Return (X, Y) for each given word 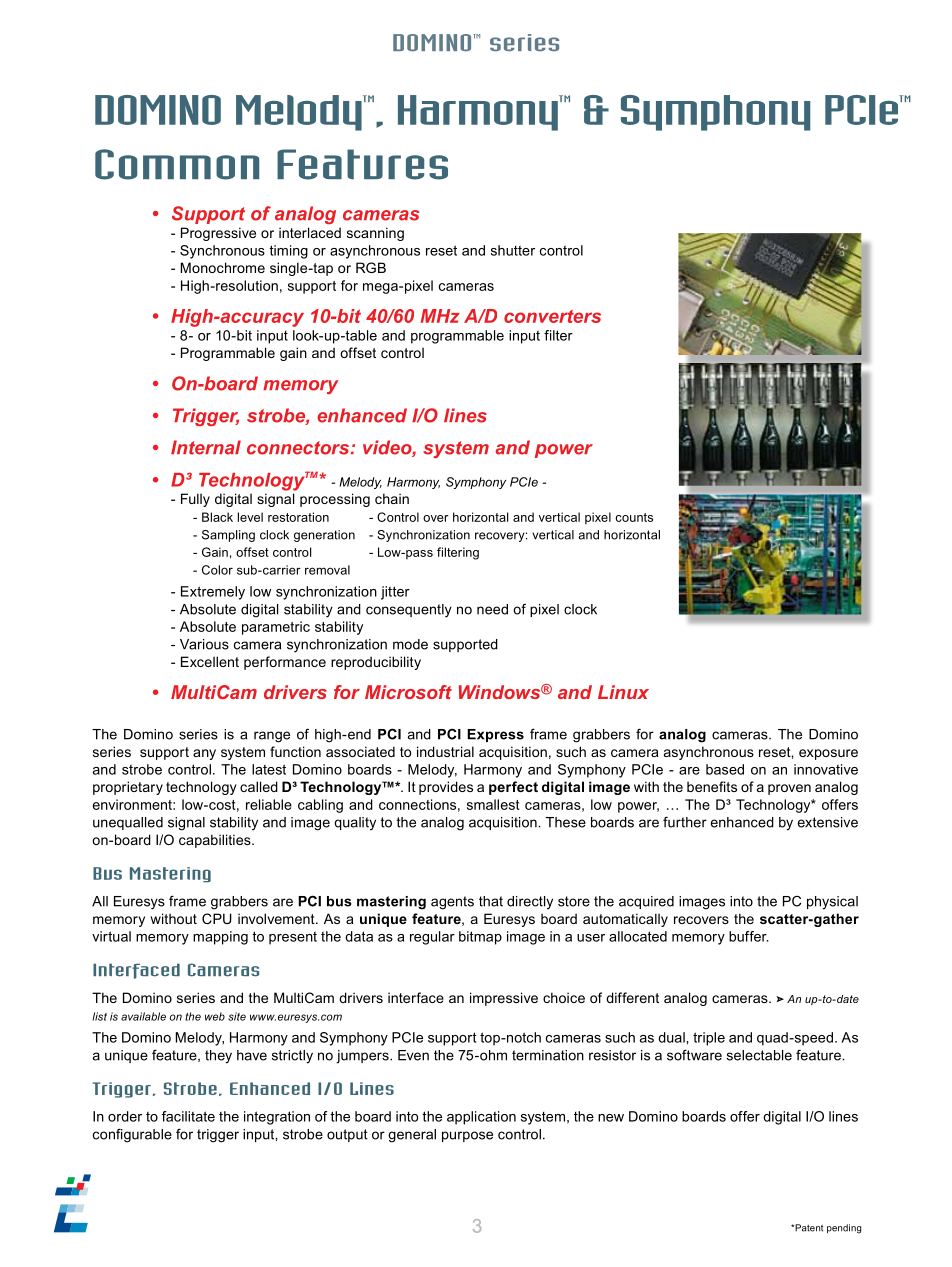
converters (552, 316)
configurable (132, 1135)
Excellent (210, 661)
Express (495, 735)
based (725, 769)
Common (177, 164)
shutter (513, 250)
